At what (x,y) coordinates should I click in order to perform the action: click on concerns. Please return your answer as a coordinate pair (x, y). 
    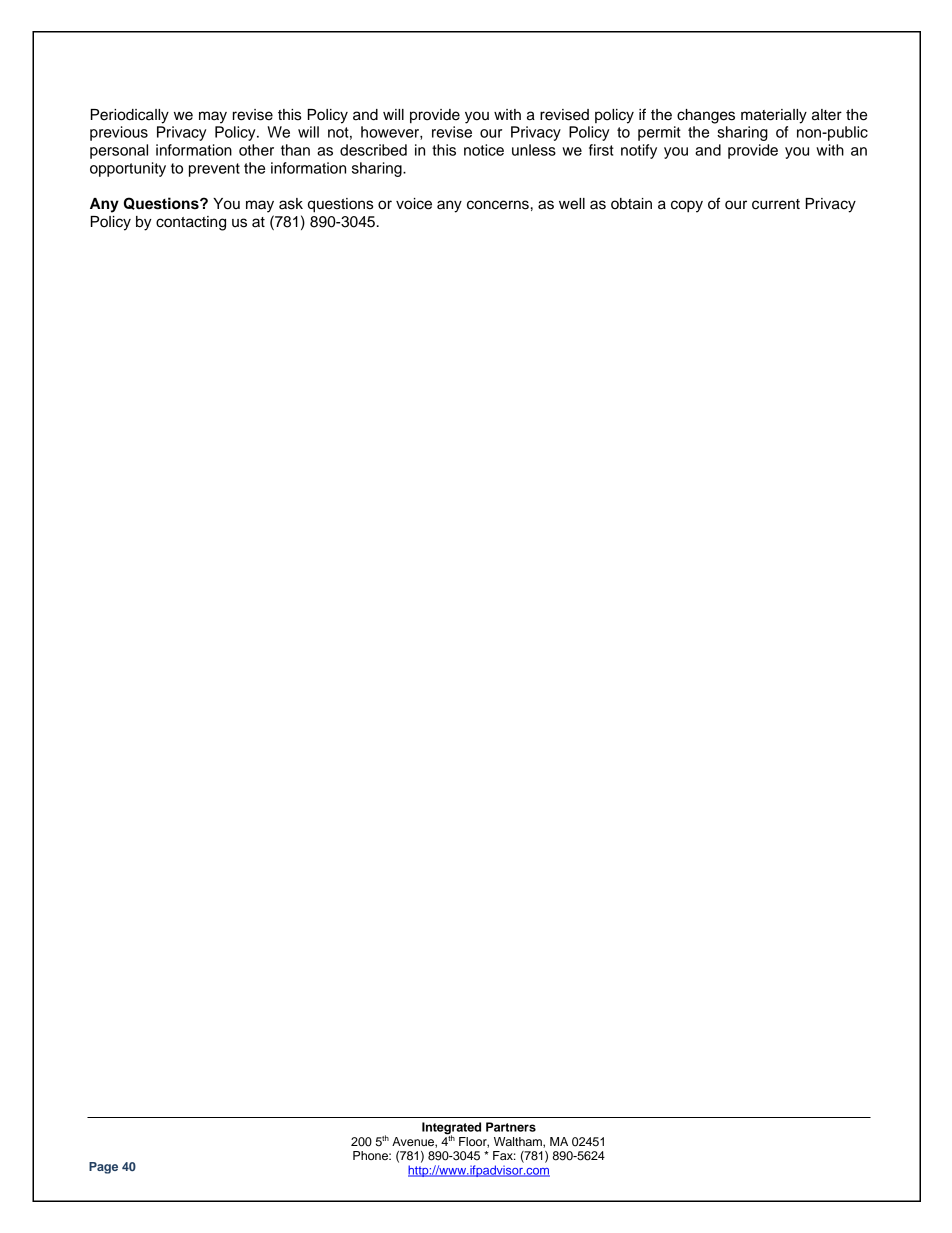
    Looking at the image, I should click on (498, 205).
